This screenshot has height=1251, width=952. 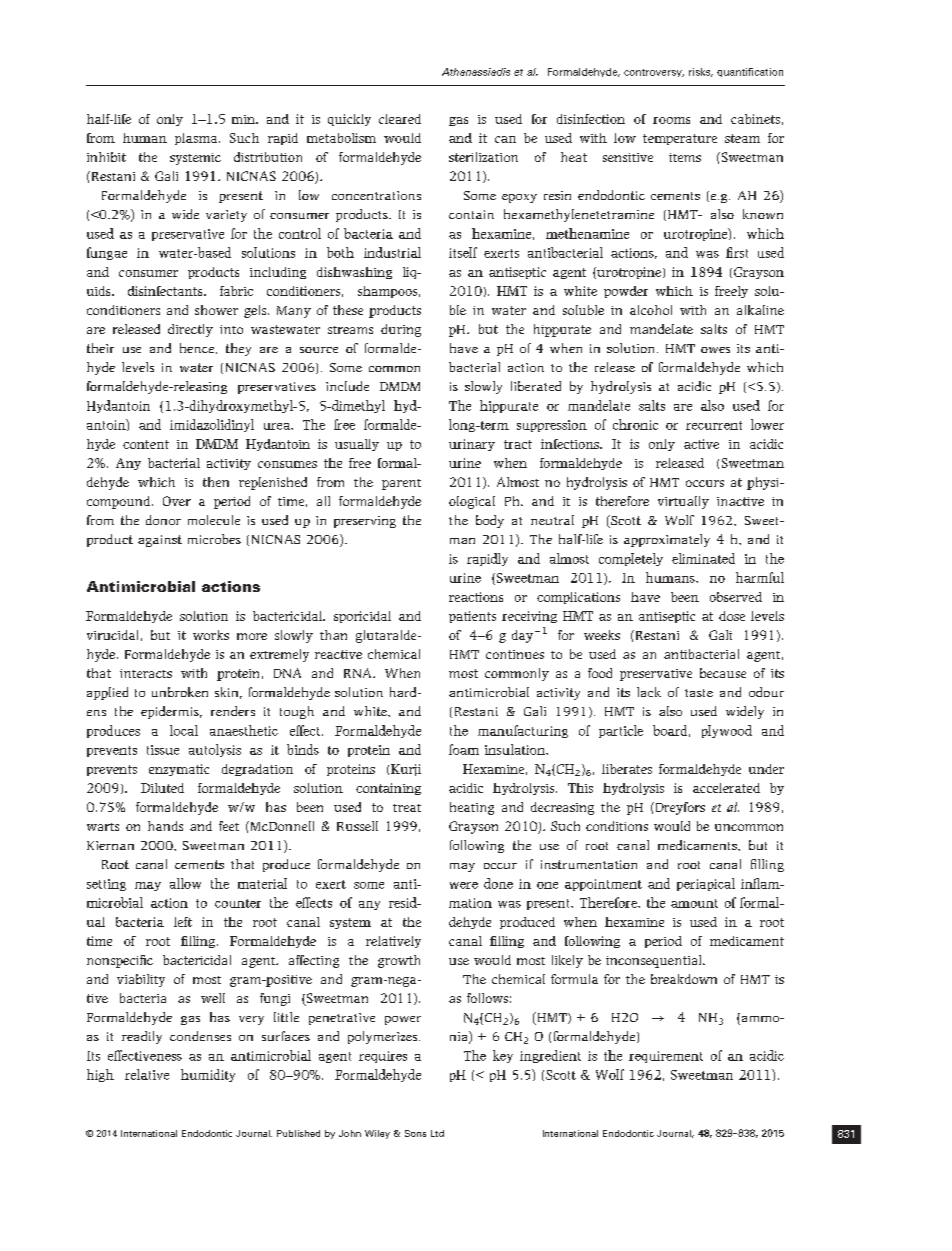 What do you see at coordinates (208, 1075) in the screenshot?
I see `humidity` at bounding box center [208, 1075].
